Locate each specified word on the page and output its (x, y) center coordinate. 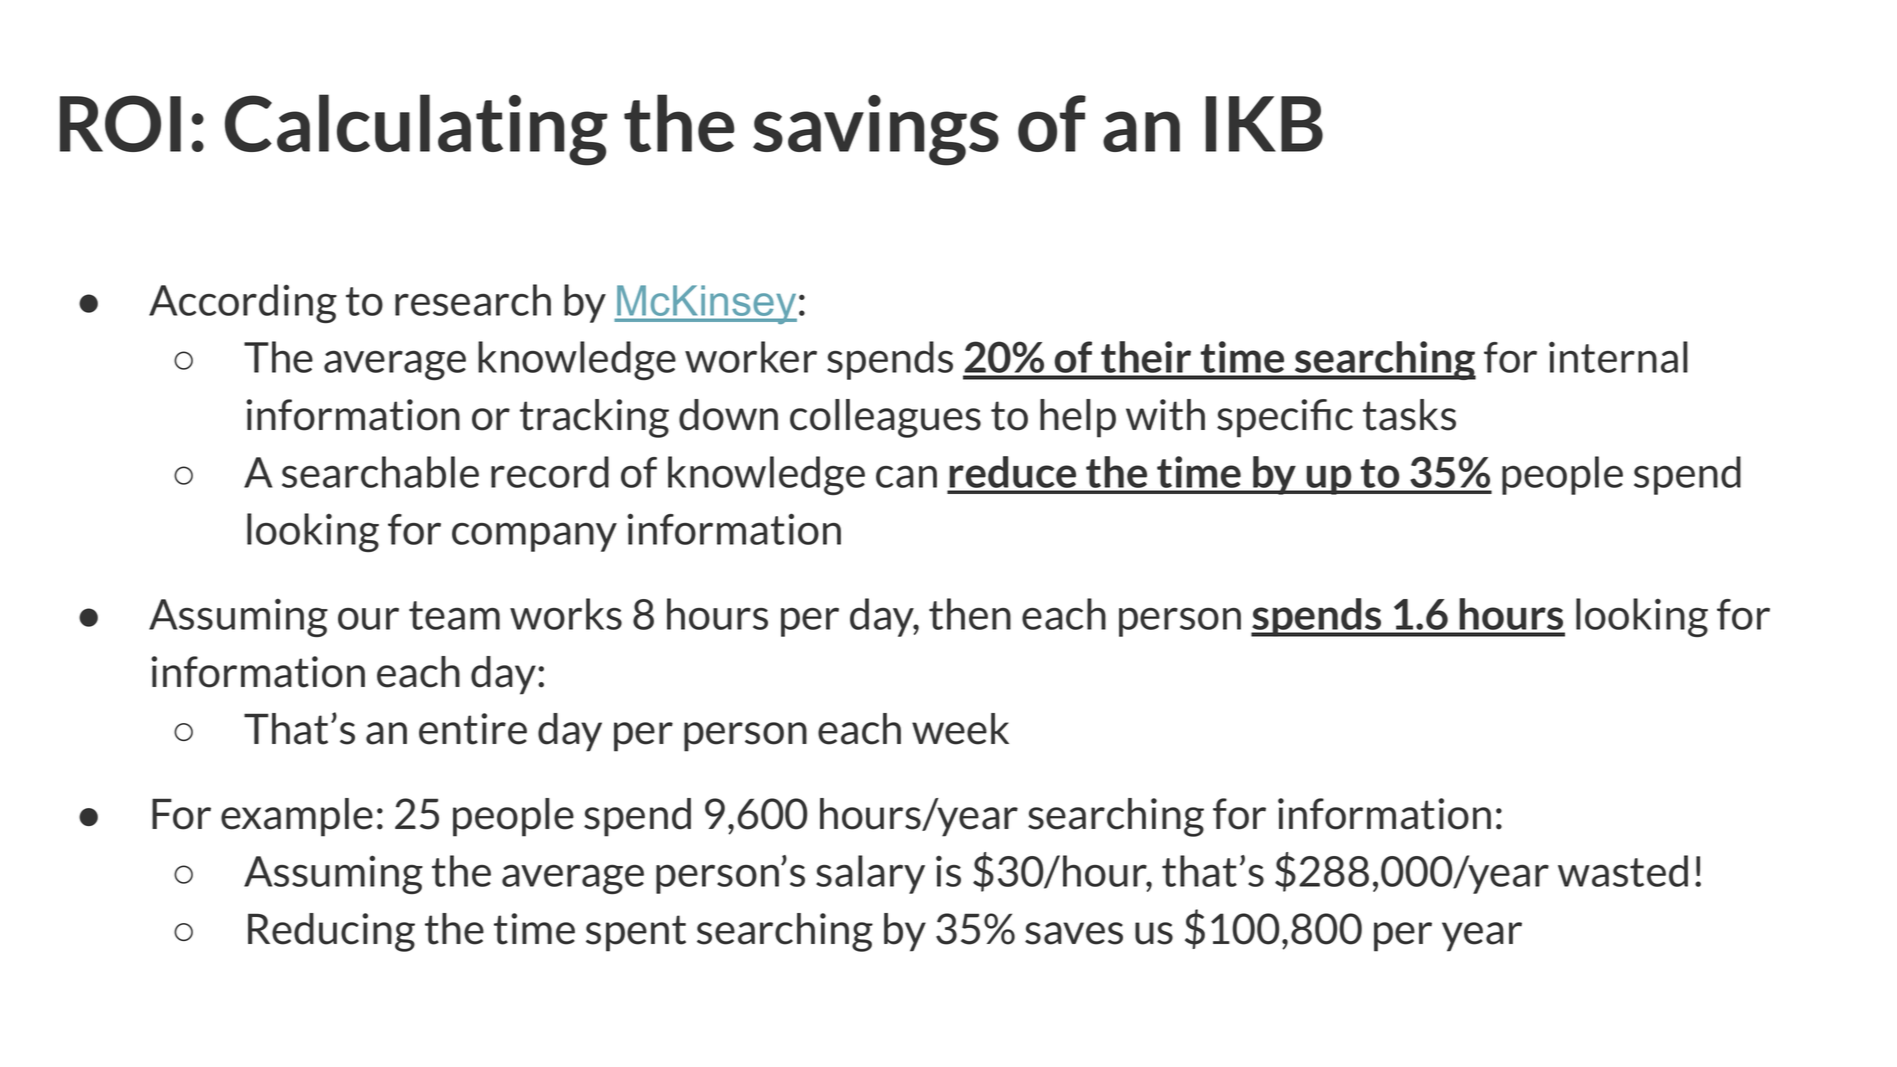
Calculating (416, 130)
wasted (1623, 871)
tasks (1409, 415)
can (906, 476)
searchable (380, 472)
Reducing (331, 932)
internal (1618, 357)
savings (876, 130)
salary (870, 874)
